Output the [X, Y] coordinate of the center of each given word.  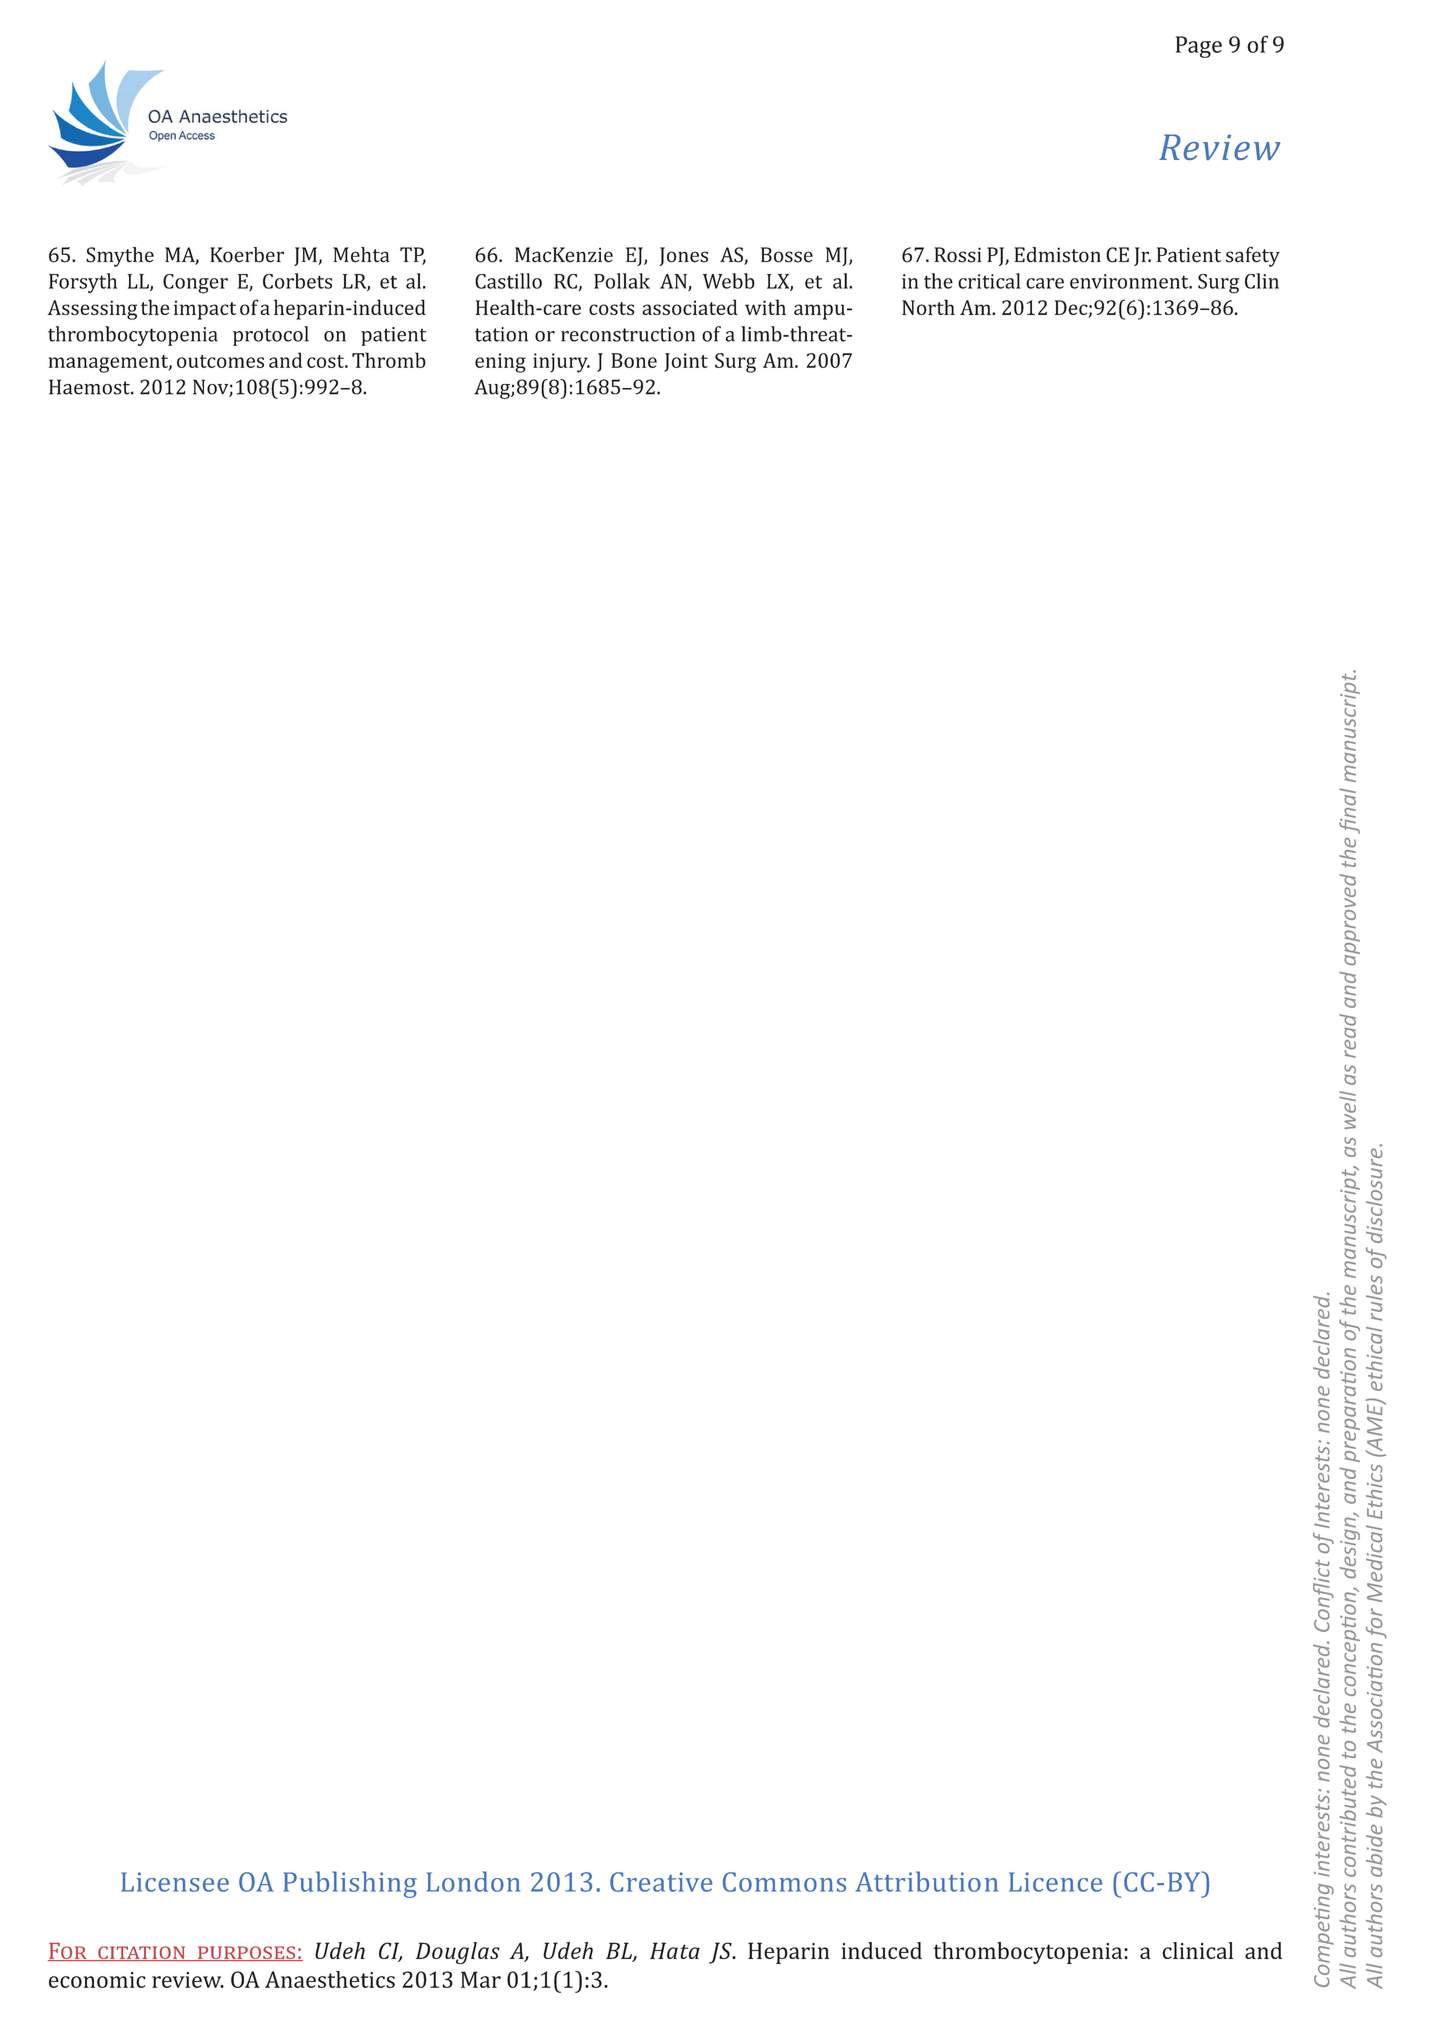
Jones [683, 256]
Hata [675, 1950]
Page [1199, 47]
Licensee [175, 1882]
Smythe [120, 257]
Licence [1055, 1882]
